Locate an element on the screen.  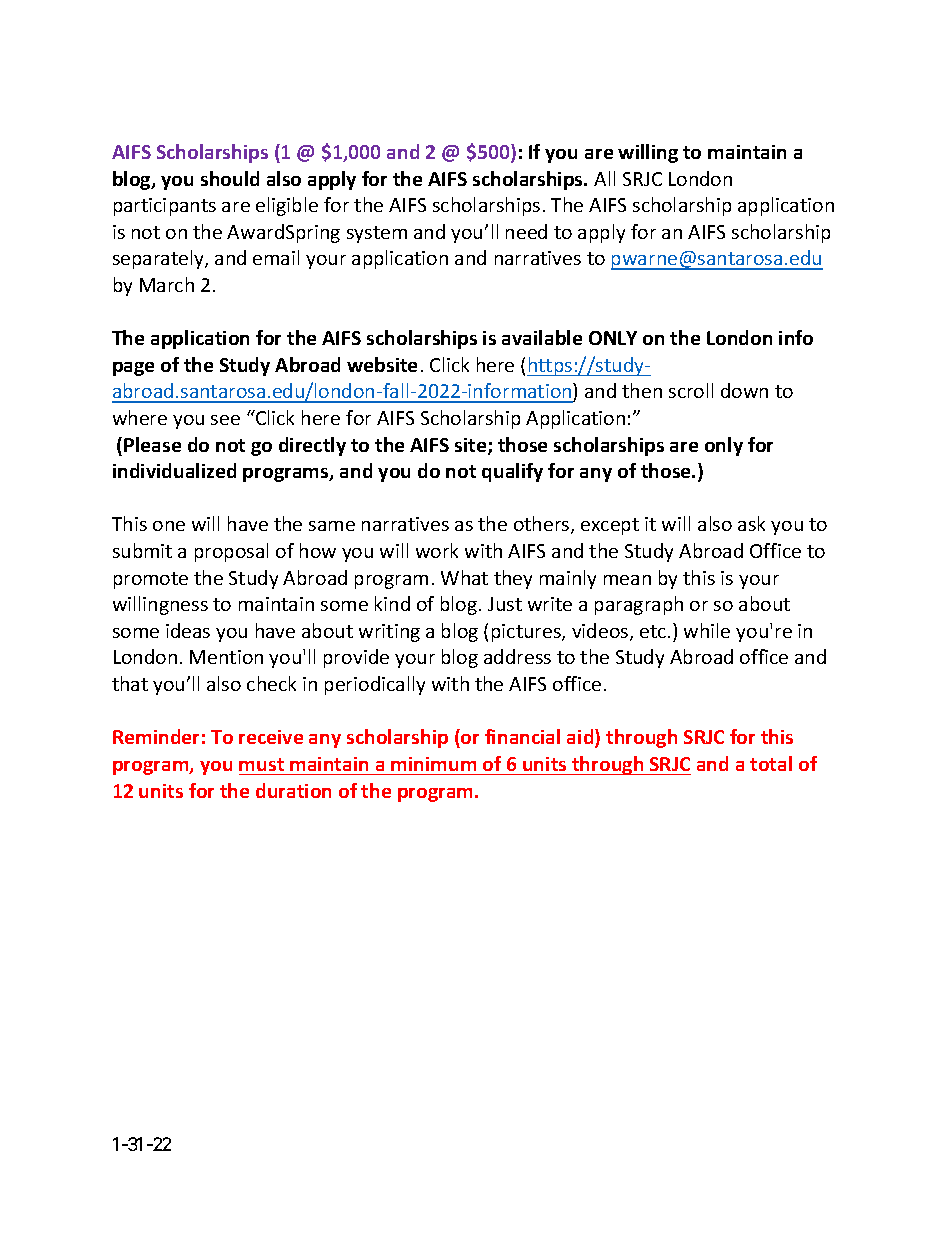
system is located at coordinates (377, 234).
